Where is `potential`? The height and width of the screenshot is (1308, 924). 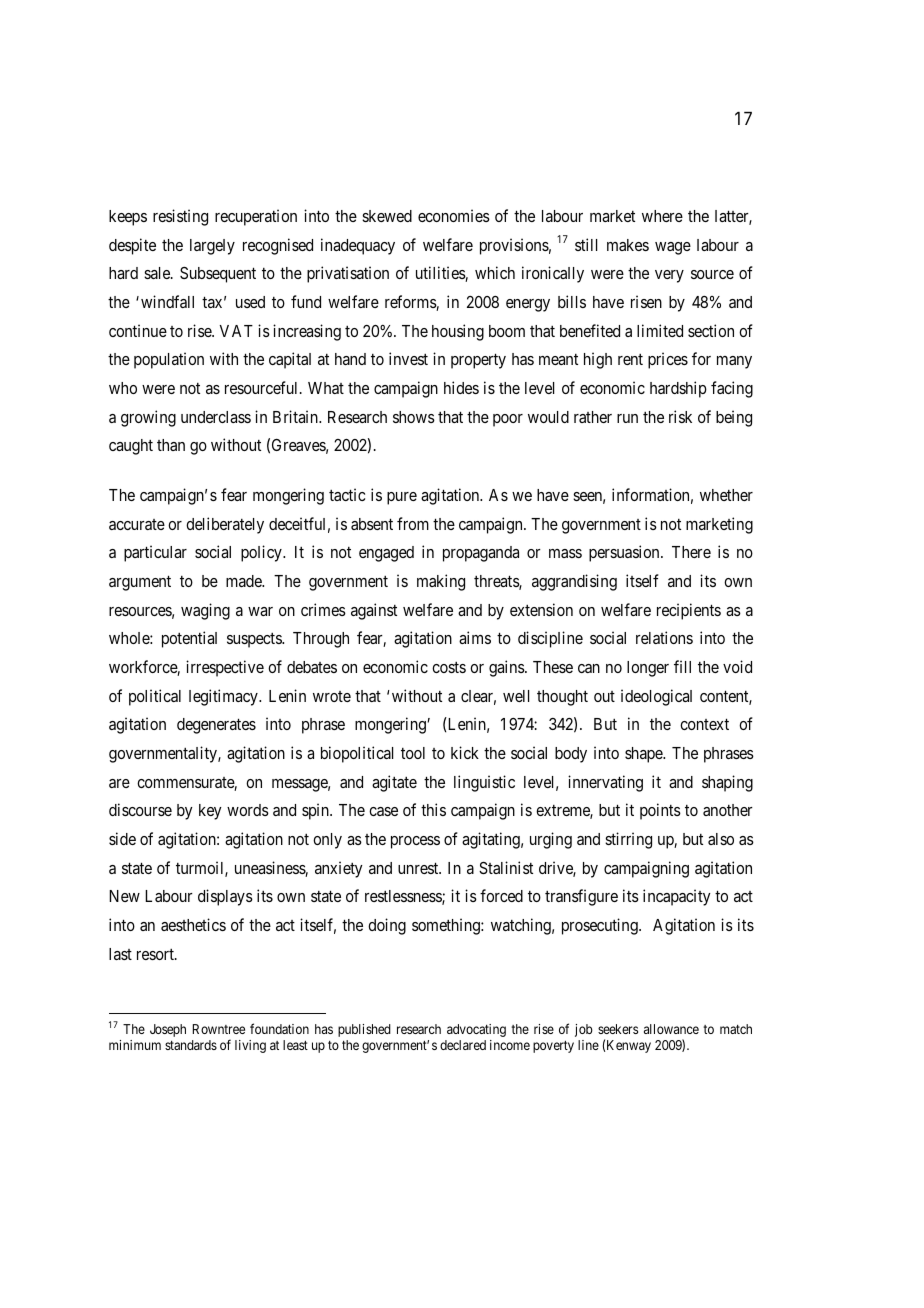 potential is located at coordinates (189, 639).
